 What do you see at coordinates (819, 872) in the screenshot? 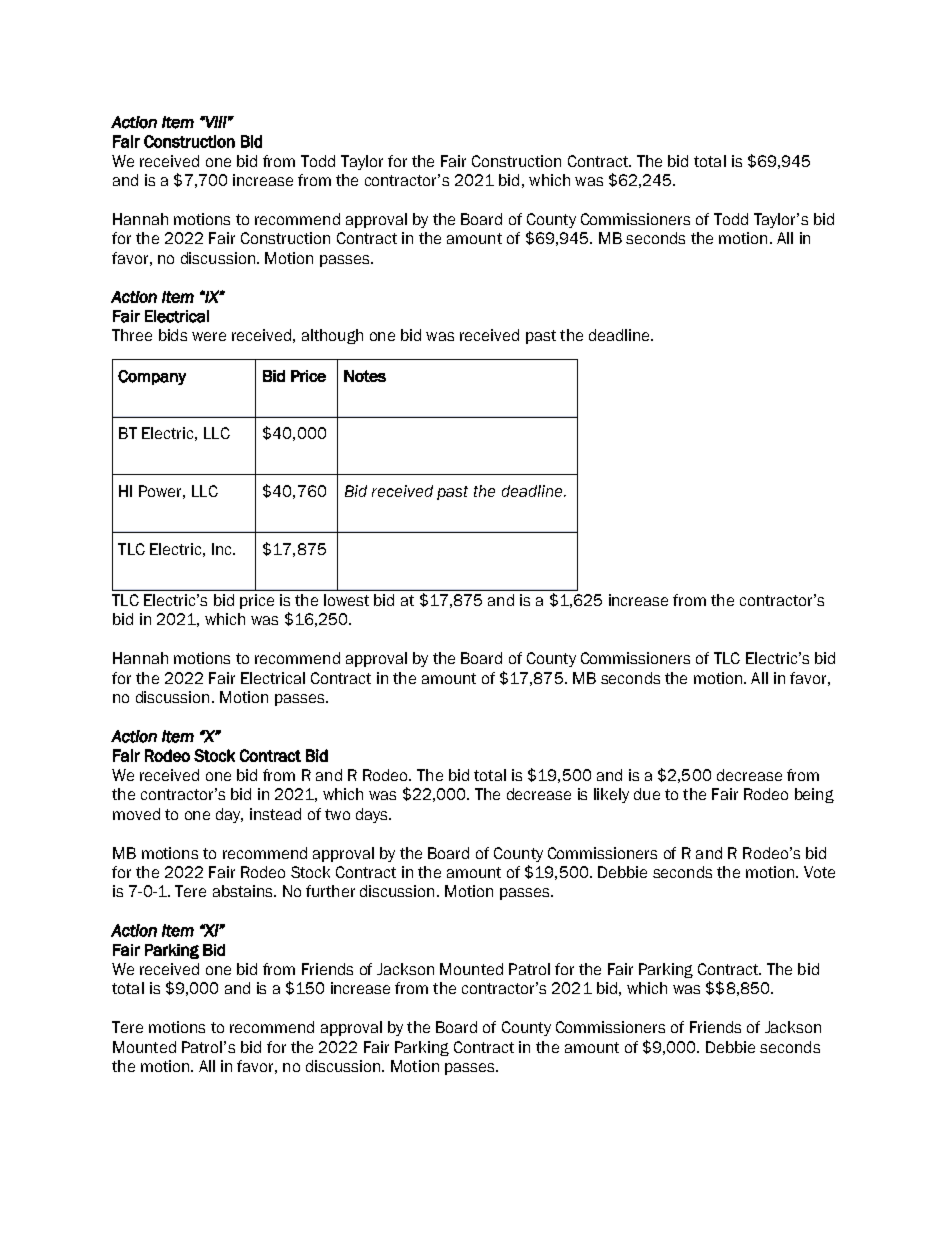
I see `Vote` at bounding box center [819, 872].
